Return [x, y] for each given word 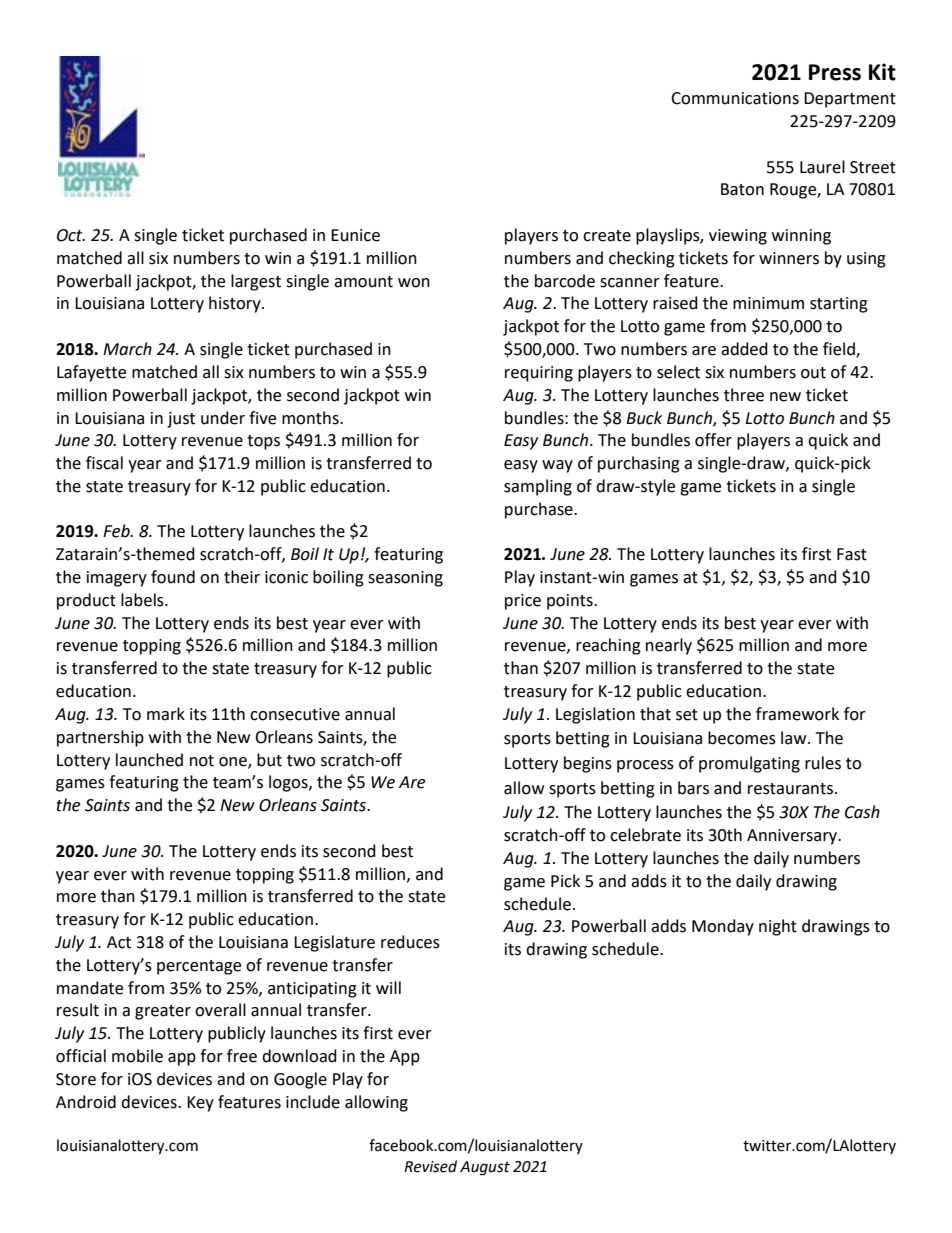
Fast [852, 554]
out [813, 373]
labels [143, 600]
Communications [735, 98]
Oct [71, 235]
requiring [539, 374]
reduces [410, 942]
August [485, 1168]
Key [200, 1104]
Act [119, 942]
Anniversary [793, 837]
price [523, 602]
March [127, 349]
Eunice [355, 235]
